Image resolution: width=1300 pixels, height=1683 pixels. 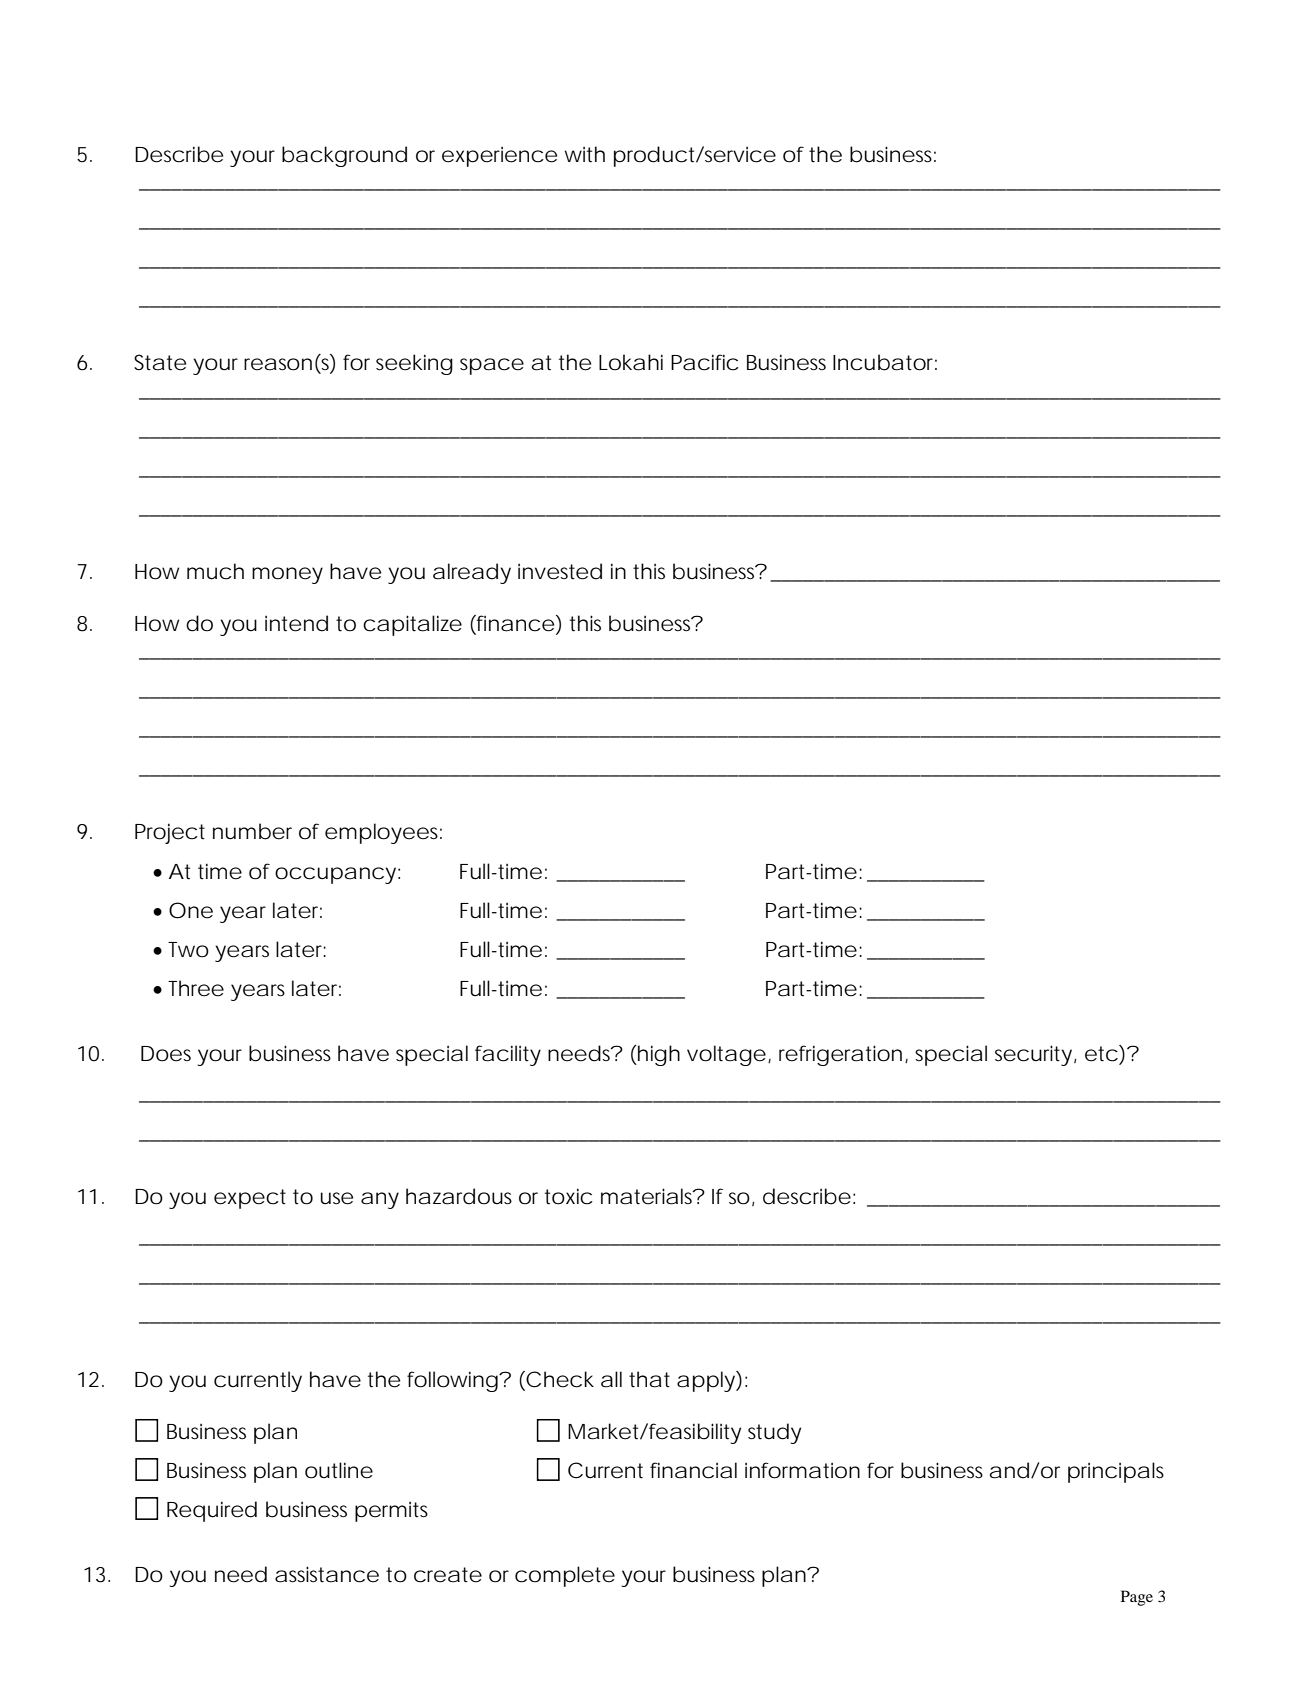 I want to click on with, so click(x=585, y=154).
